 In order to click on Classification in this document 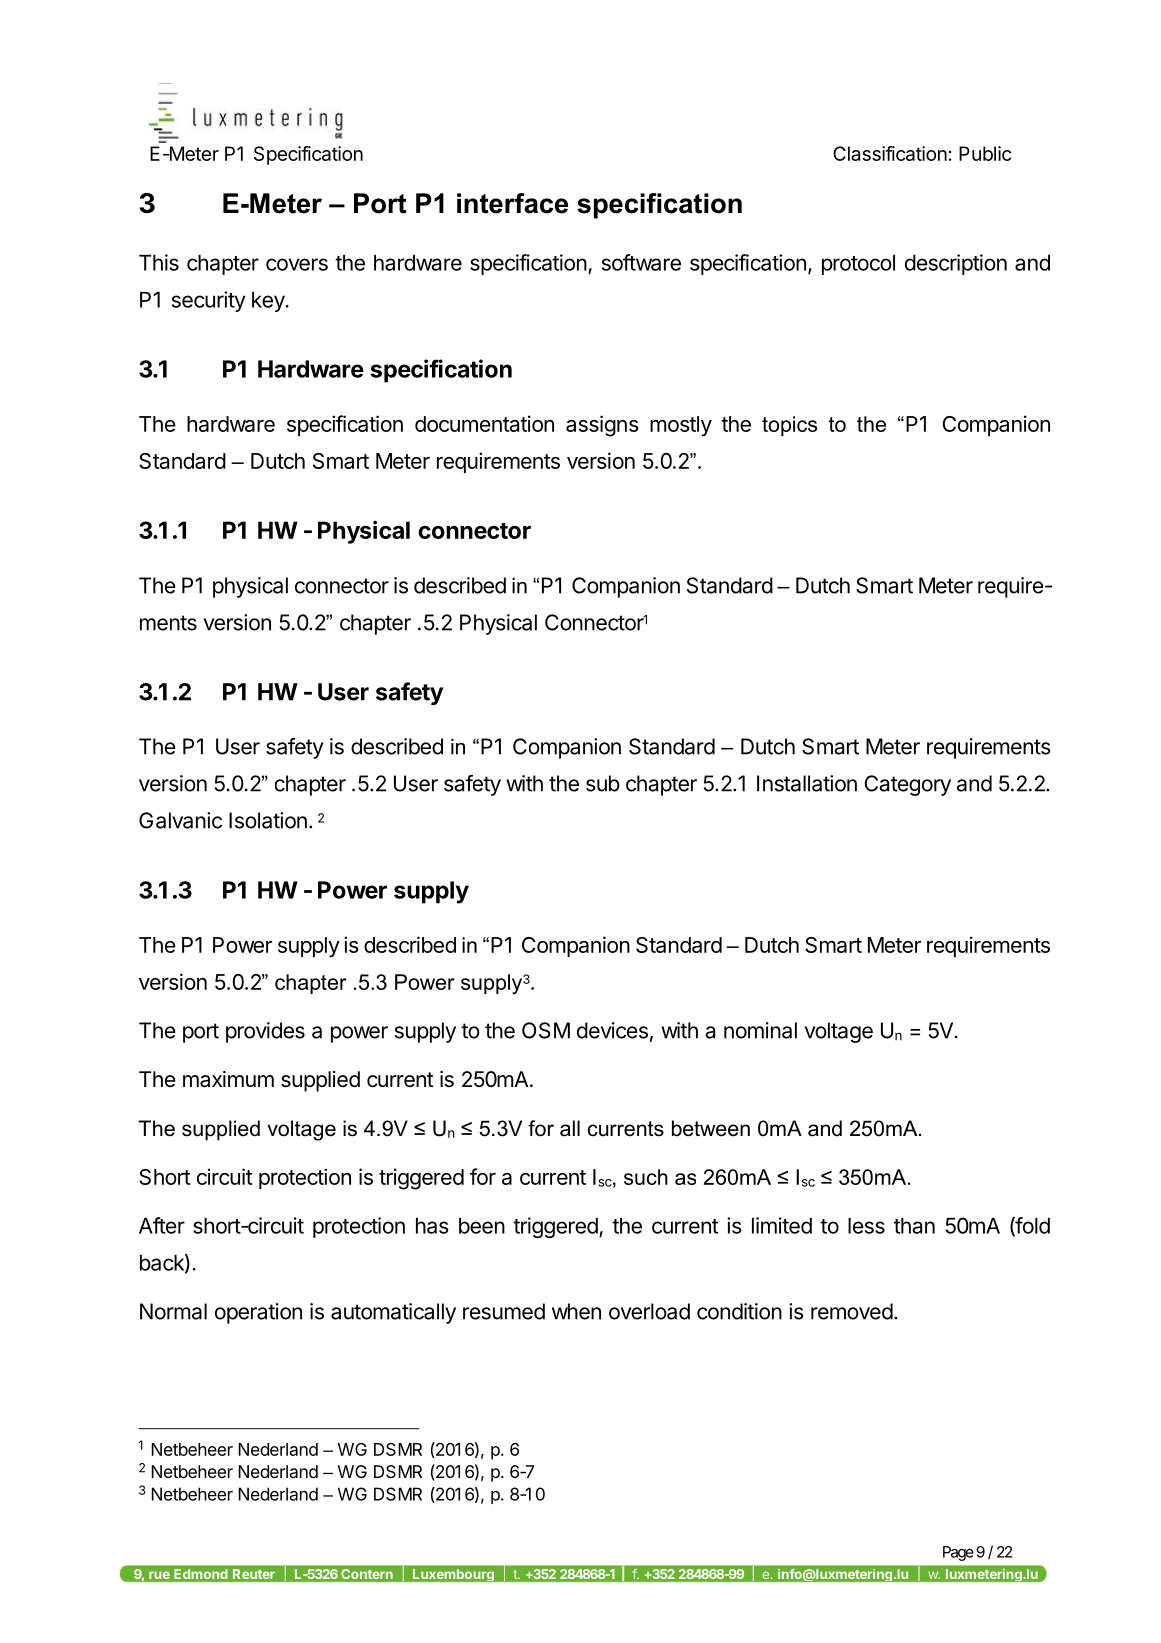, I will do `click(890, 153)`.
